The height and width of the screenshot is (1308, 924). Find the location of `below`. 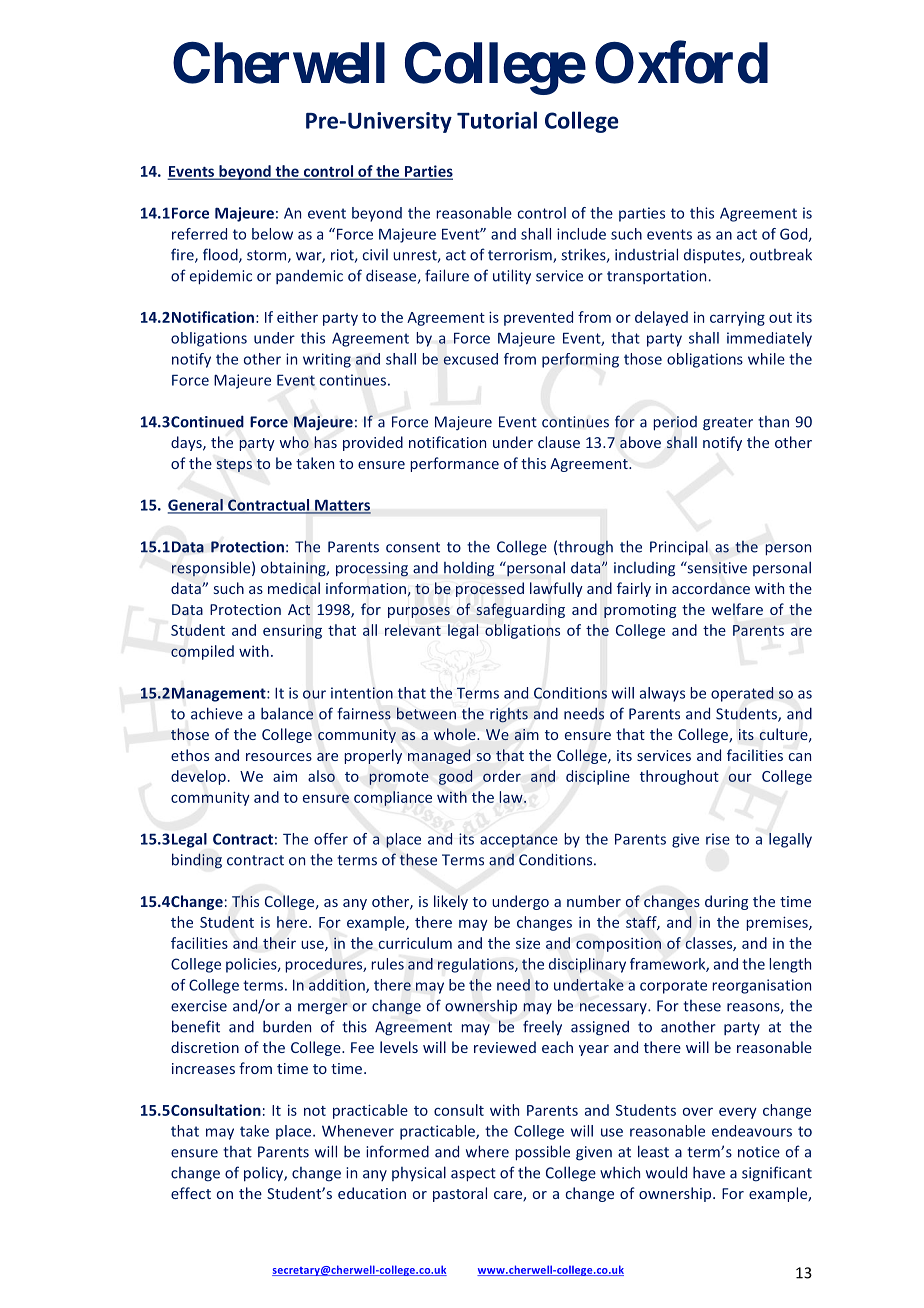

below is located at coordinates (272, 234).
